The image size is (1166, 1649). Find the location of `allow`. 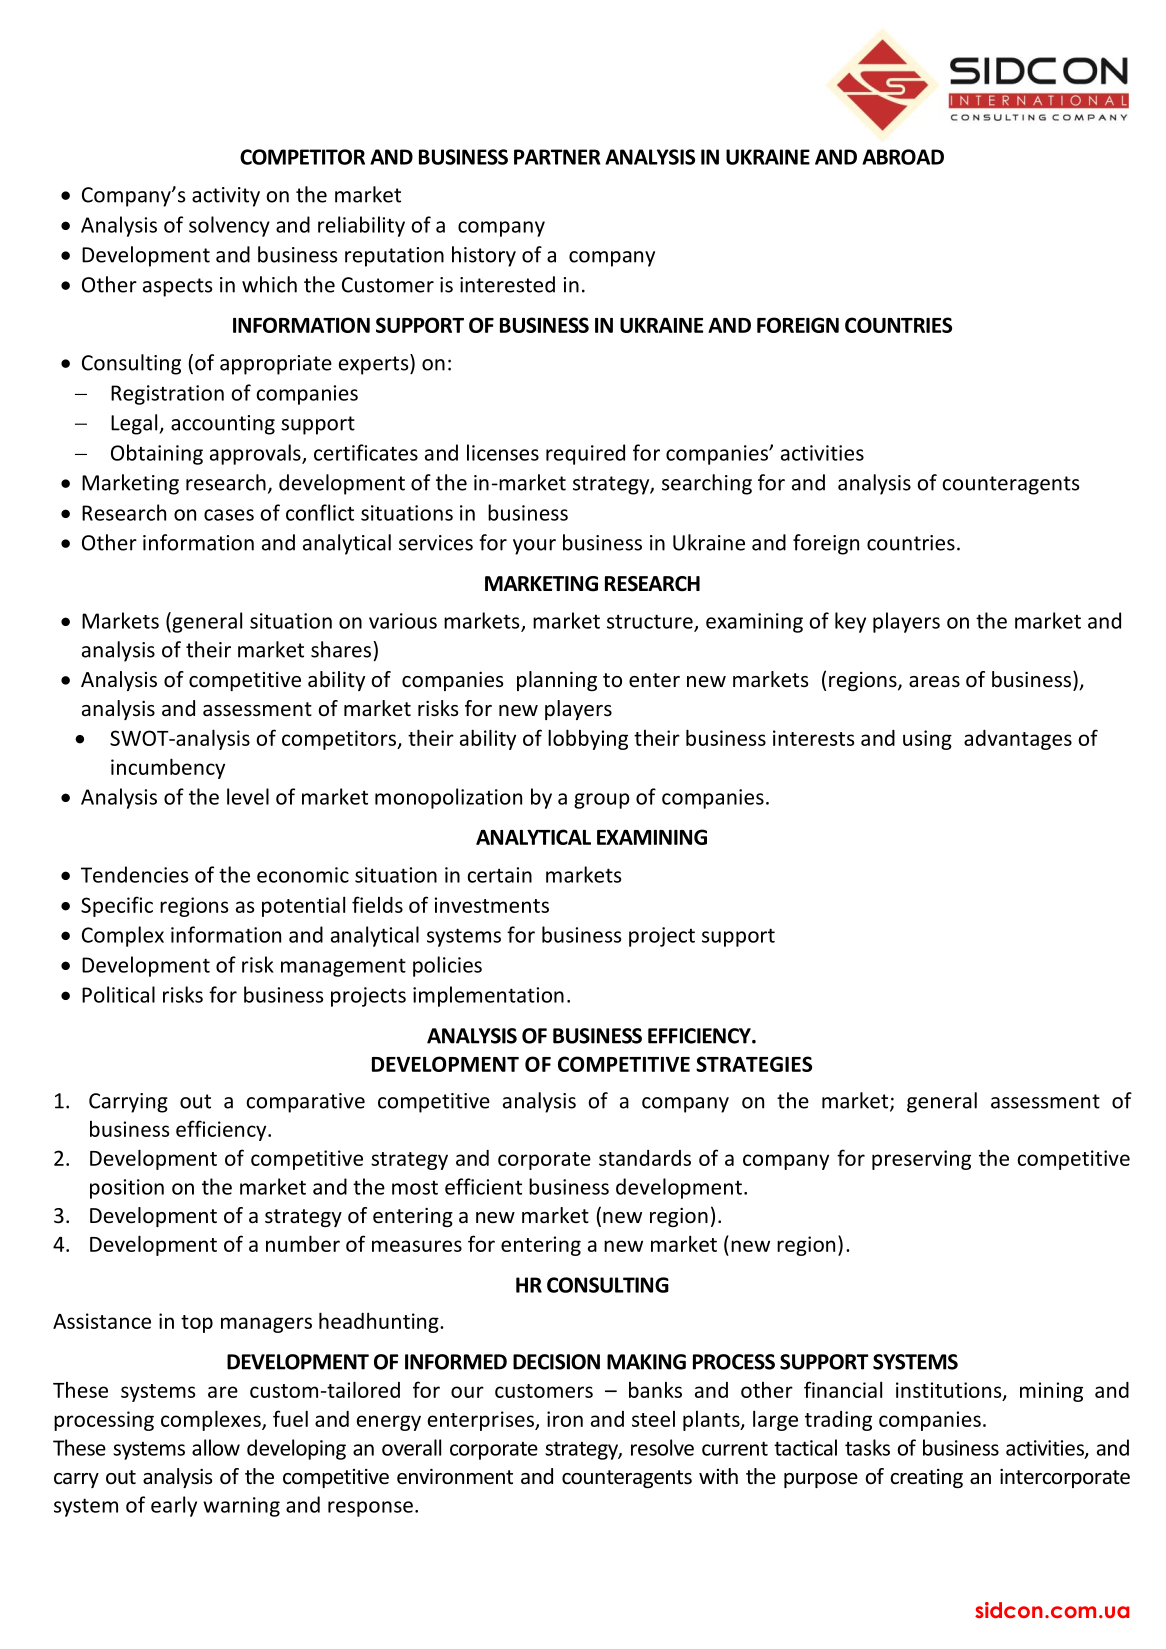

allow is located at coordinates (216, 1447).
